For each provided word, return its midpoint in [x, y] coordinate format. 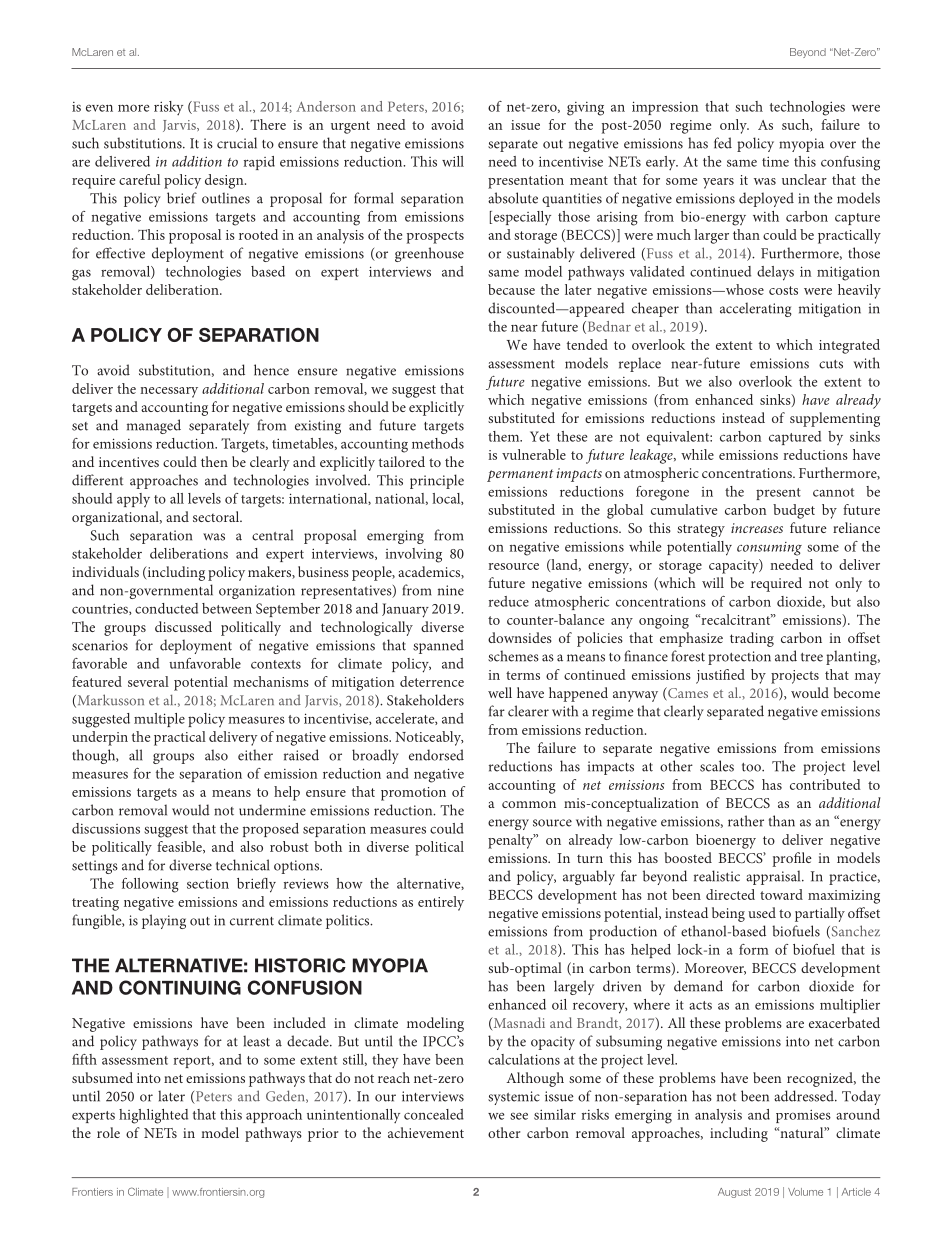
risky [168, 108]
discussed [183, 626]
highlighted [153, 1116]
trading [752, 639]
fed [723, 143]
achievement [426, 1132]
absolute [513, 198]
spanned [438, 646]
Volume [805, 1192]
